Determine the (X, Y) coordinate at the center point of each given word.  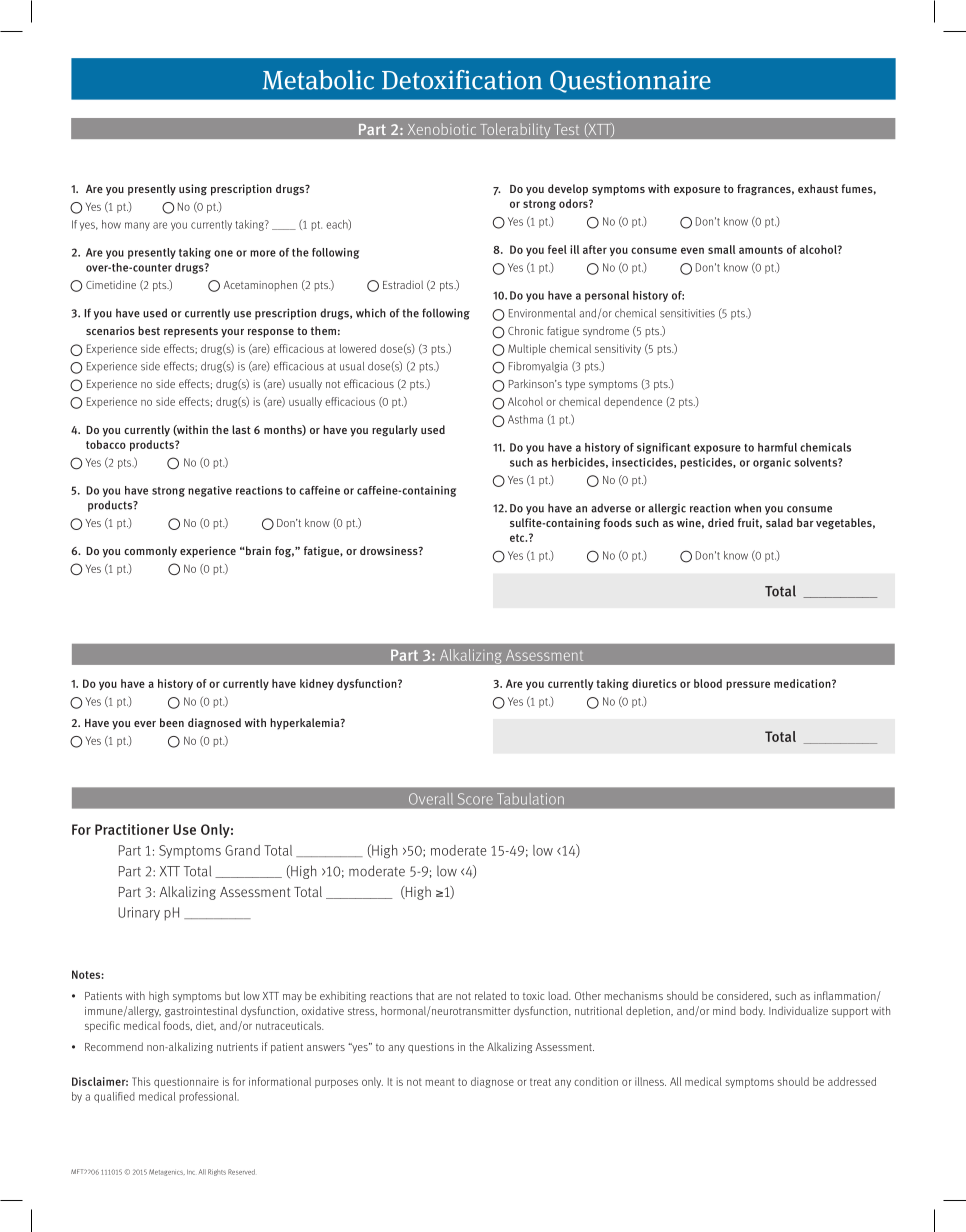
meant (440, 1082)
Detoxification (462, 80)
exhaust (818, 188)
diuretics (654, 683)
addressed (852, 1081)
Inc (191, 1172)
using (193, 189)
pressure (748, 685)
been (172, 722)
